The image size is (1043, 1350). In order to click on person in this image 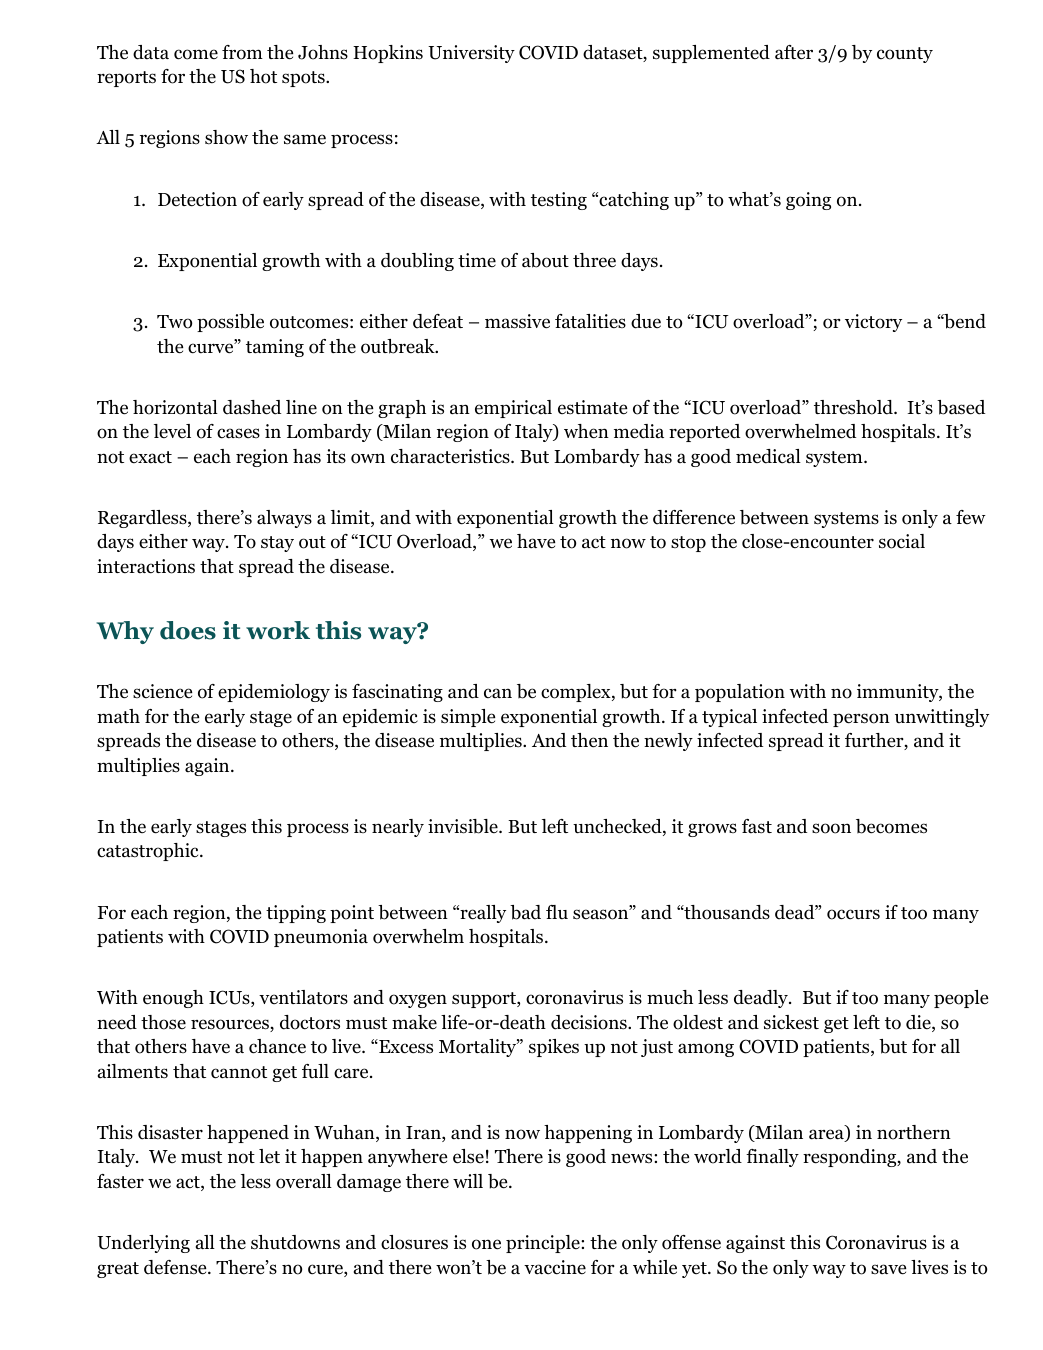, I will do `click(861, 720)`.
